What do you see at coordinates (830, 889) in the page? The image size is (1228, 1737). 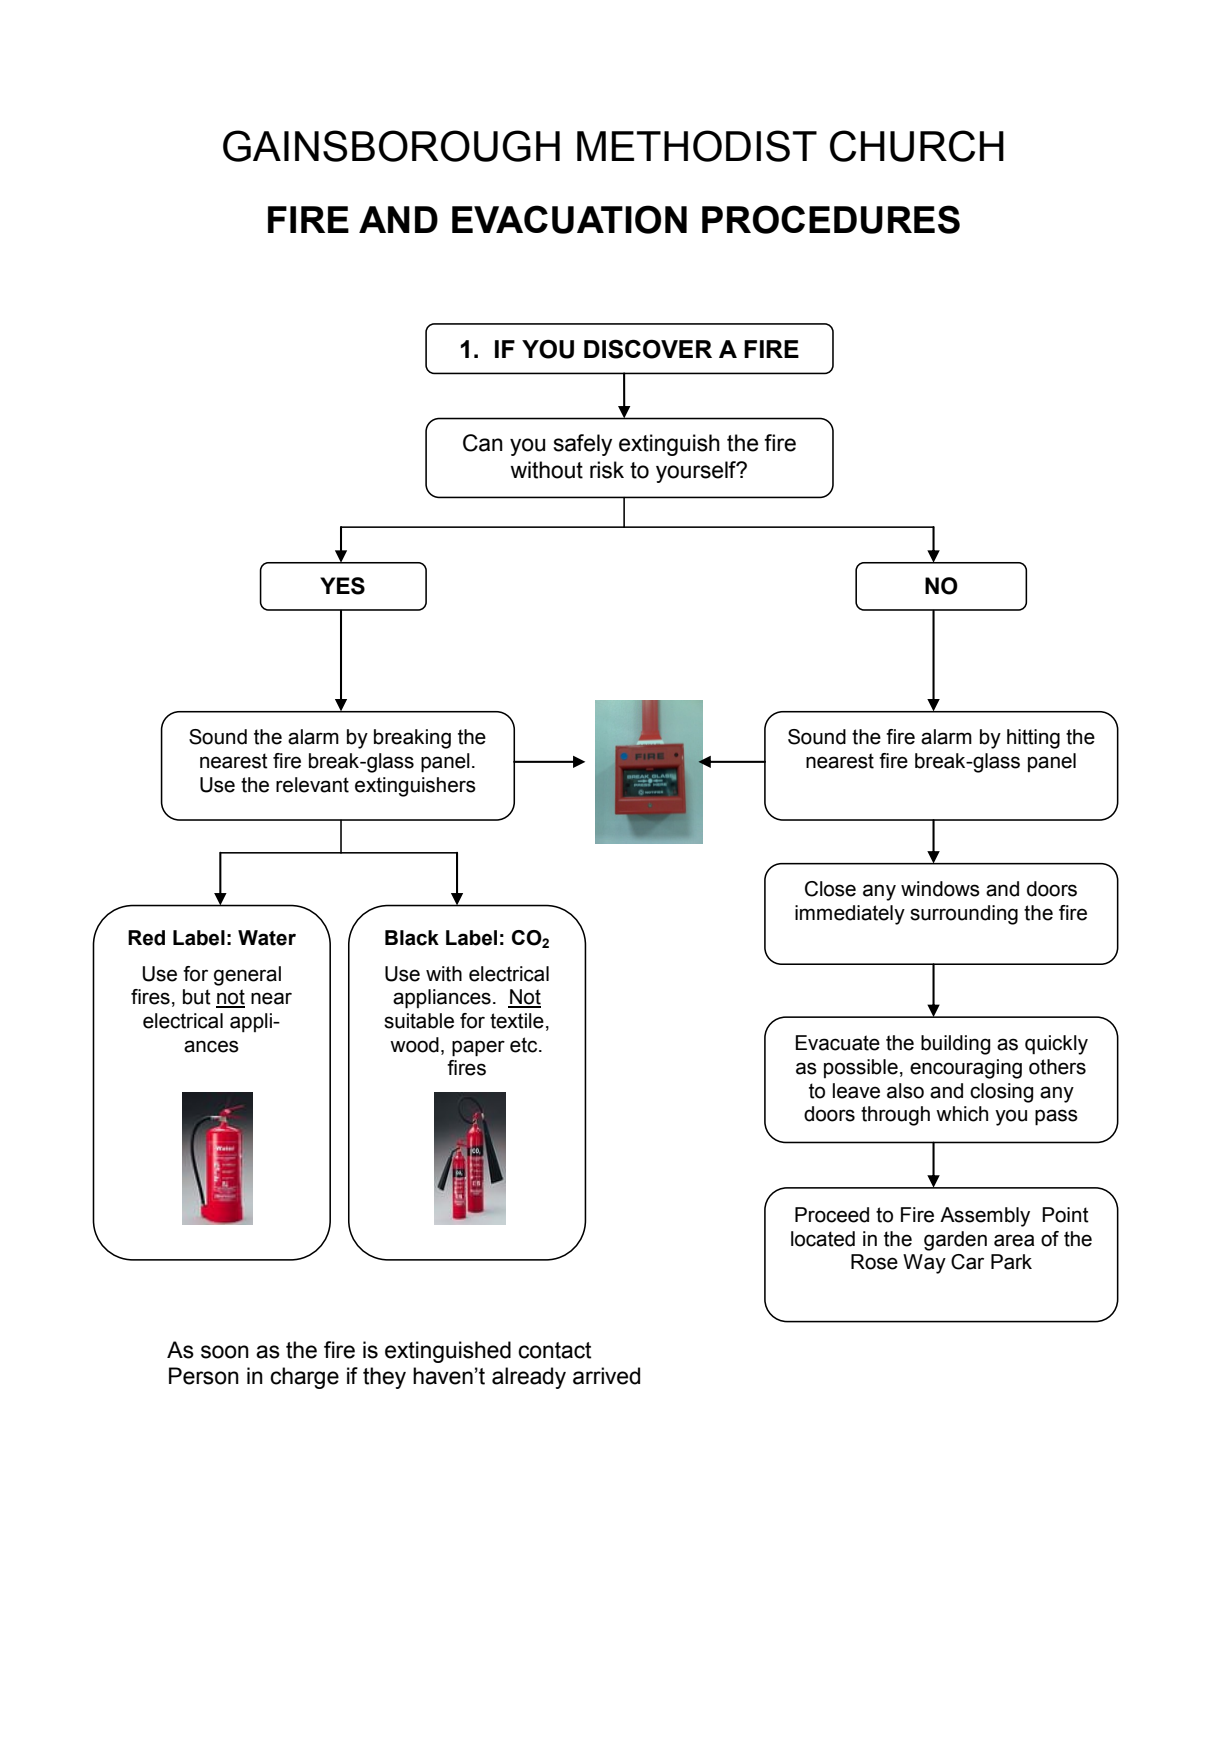 I see `Close` at bounding box center [830, 889].
